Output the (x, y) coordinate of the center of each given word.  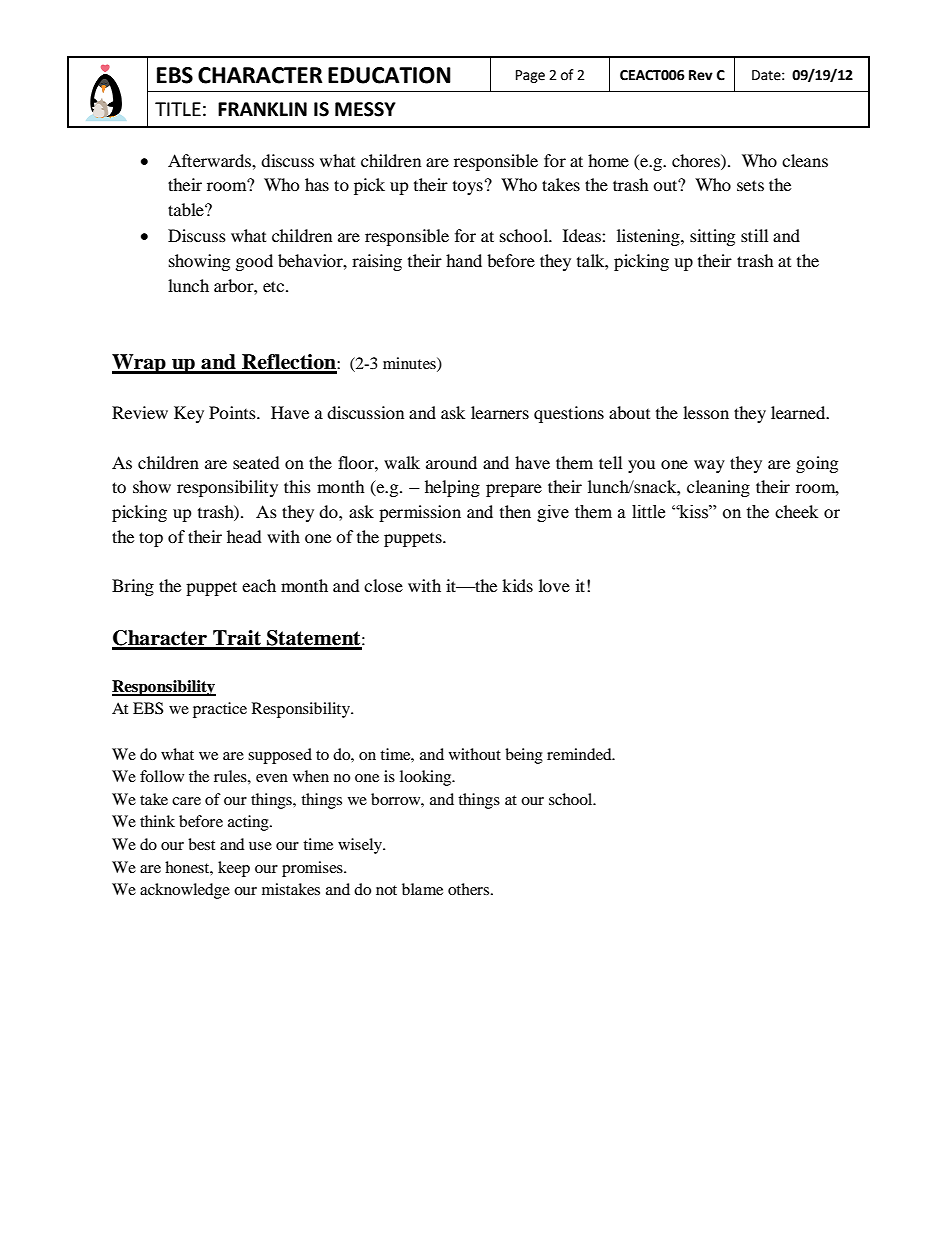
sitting (712, 237)
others (470, 889)
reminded (580, 754)
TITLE (178, 109)
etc (275, 286)
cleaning (718, 488)
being (524, 756)
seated (256, 462)
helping (452, 488)
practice (220, 710)
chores (697, 160)
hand (464, 260)
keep (234, 869)
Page (530, 76)
